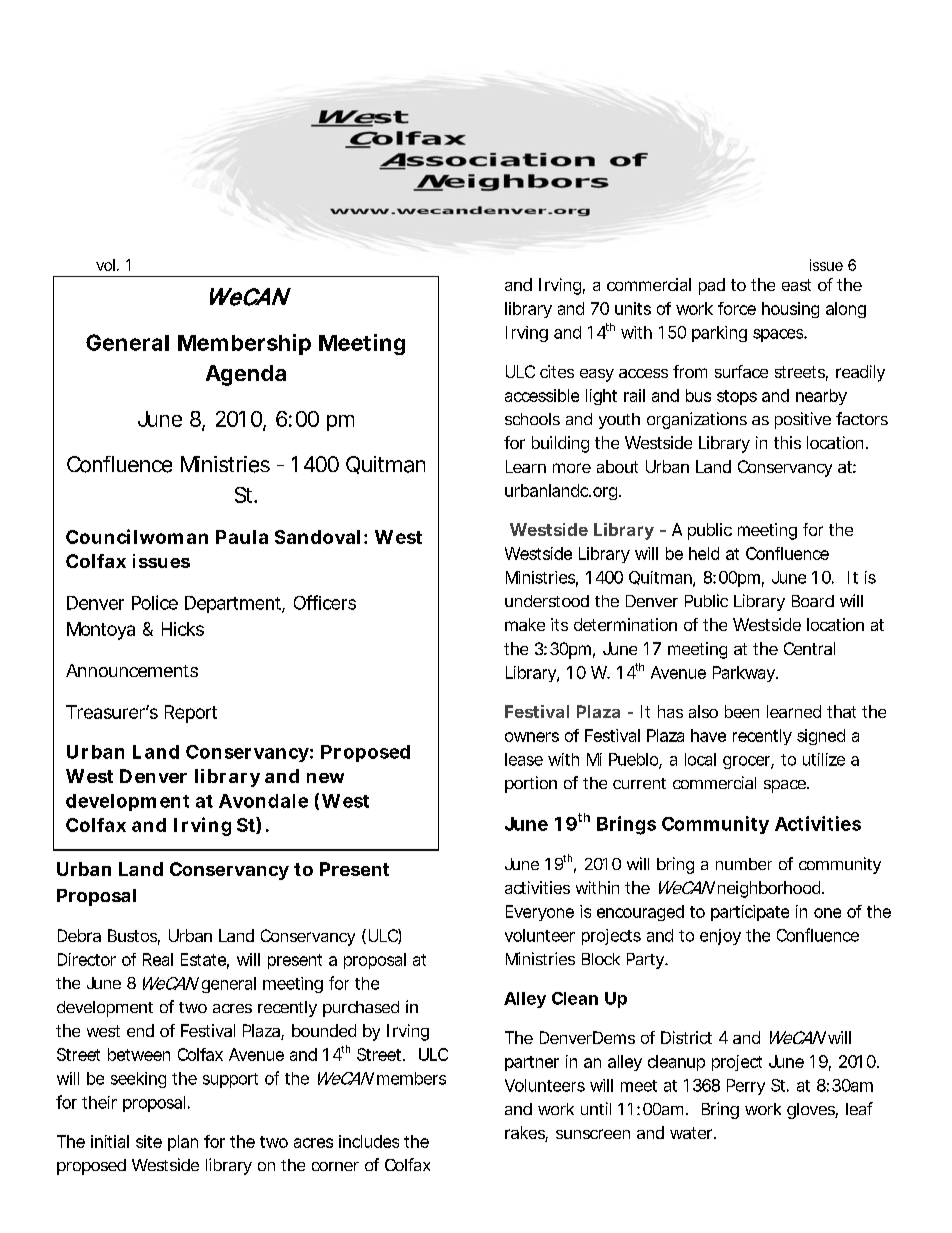 The height and width of the page is (1233, 952). What do you see at coordinates (246, 375) in the page?
I see `Agenda` at bounding box center [246, 375].
